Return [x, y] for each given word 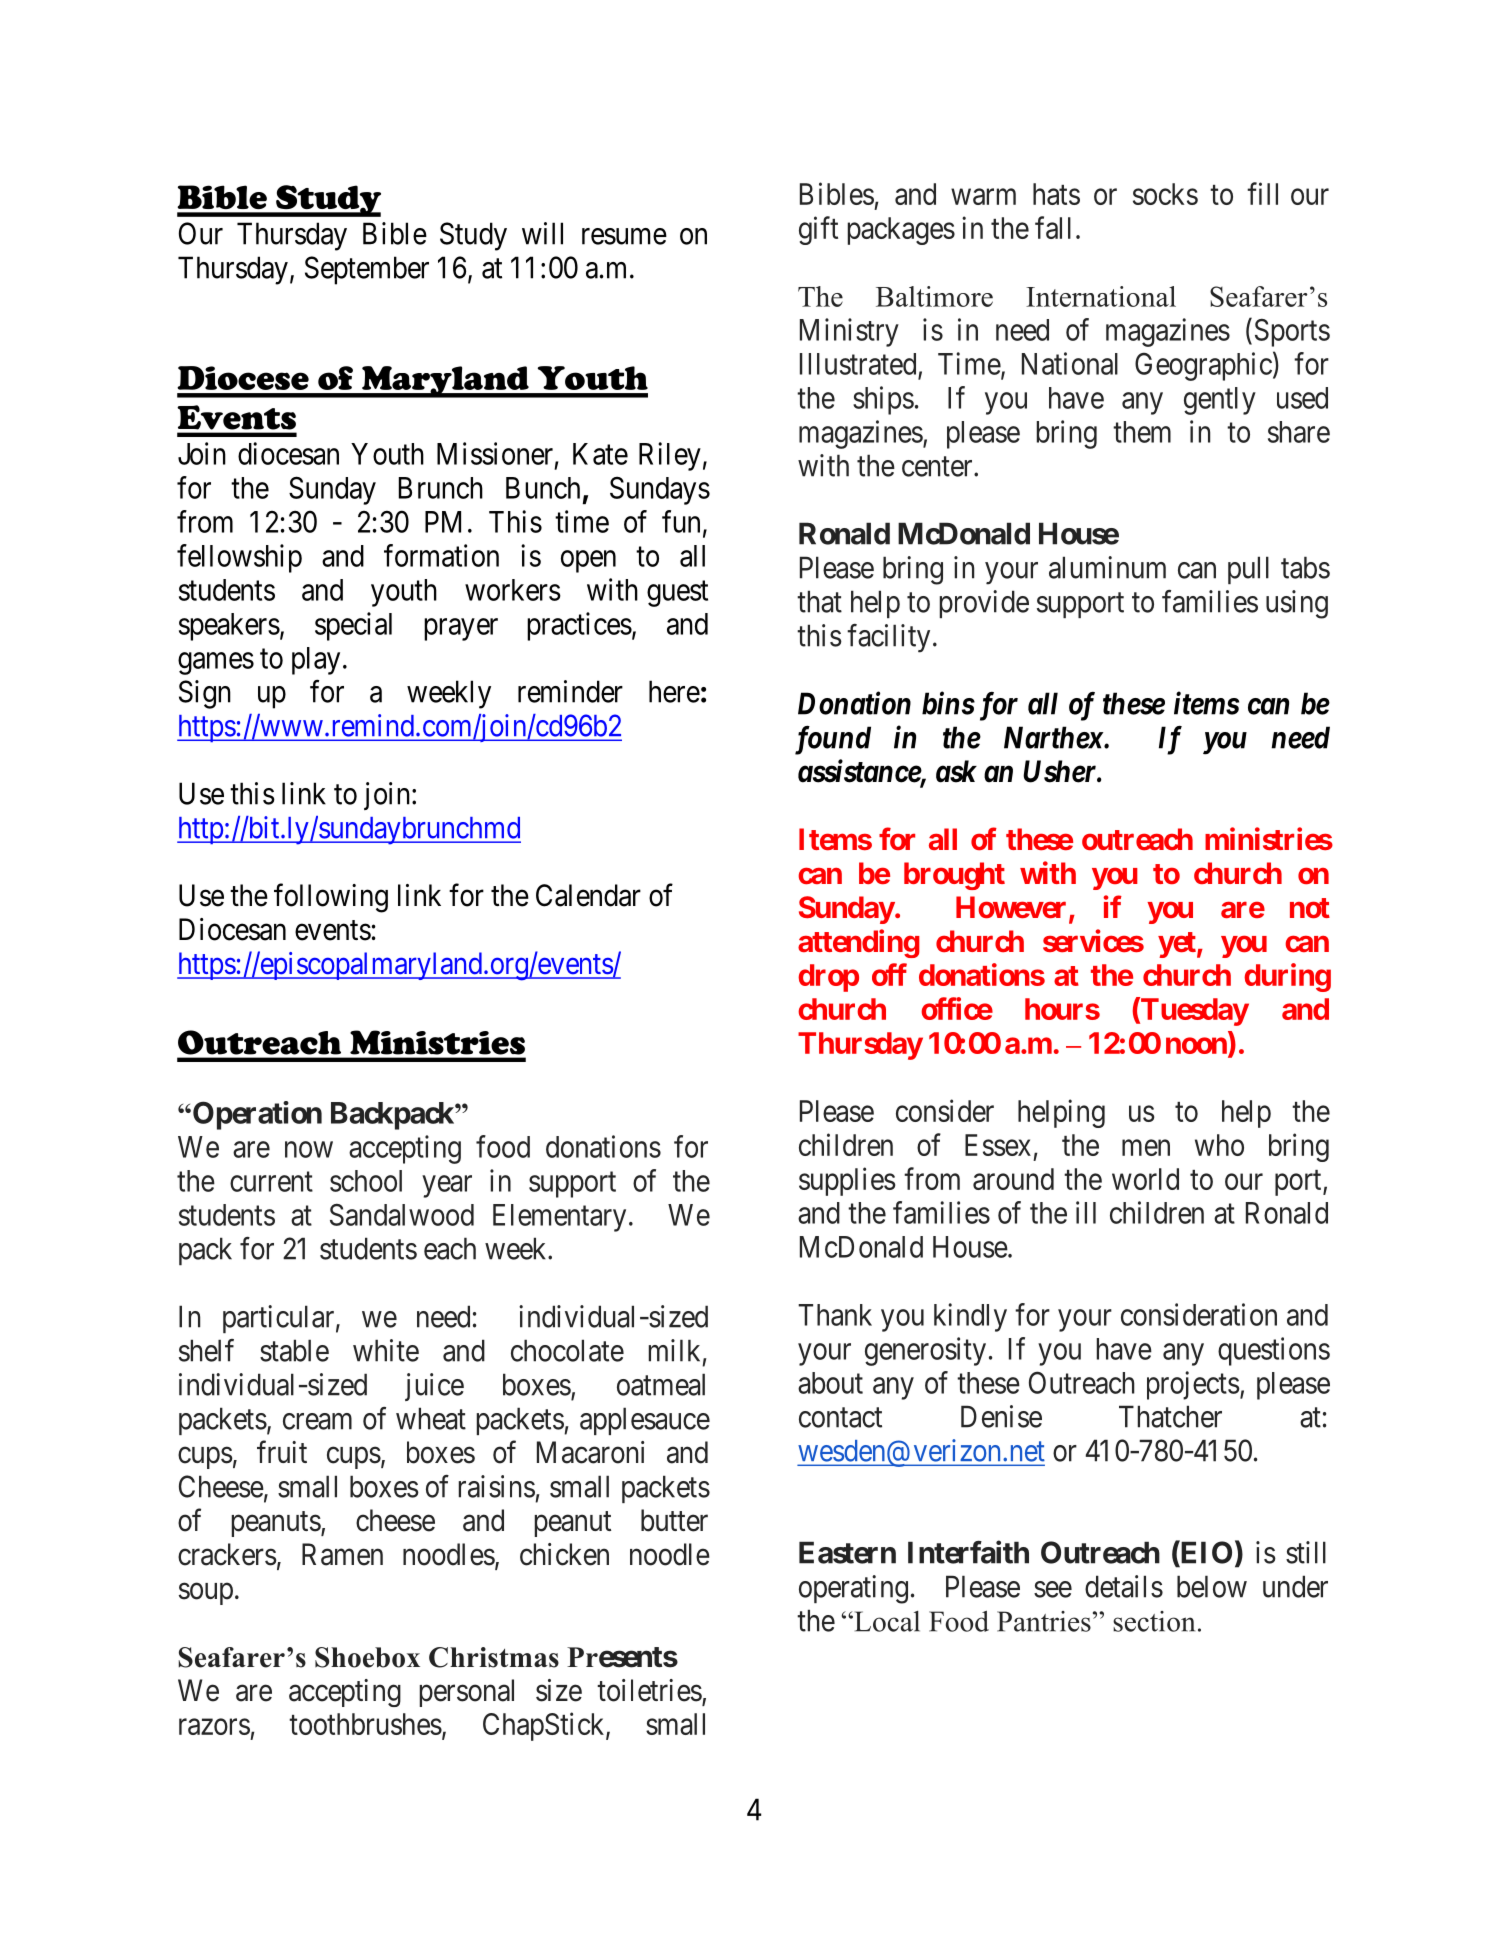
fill [1262, 193]
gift [818, 230]
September [367, 270]
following [331, 898]
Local [886, 1621]
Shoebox [367, 1657]
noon [1197, 1047]
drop [828, 978]
